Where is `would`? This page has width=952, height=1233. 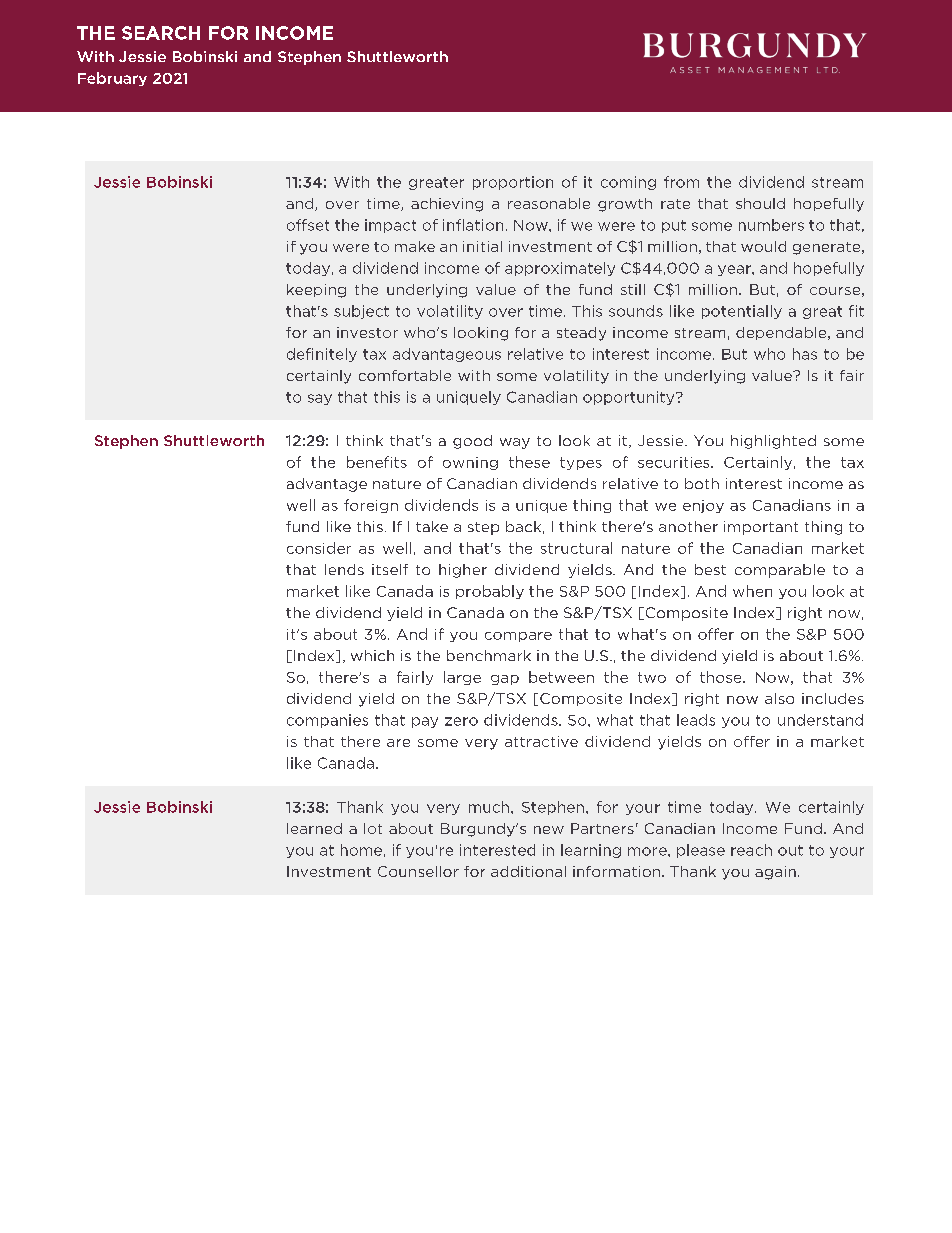
would is located at coordinates (763, 246).
